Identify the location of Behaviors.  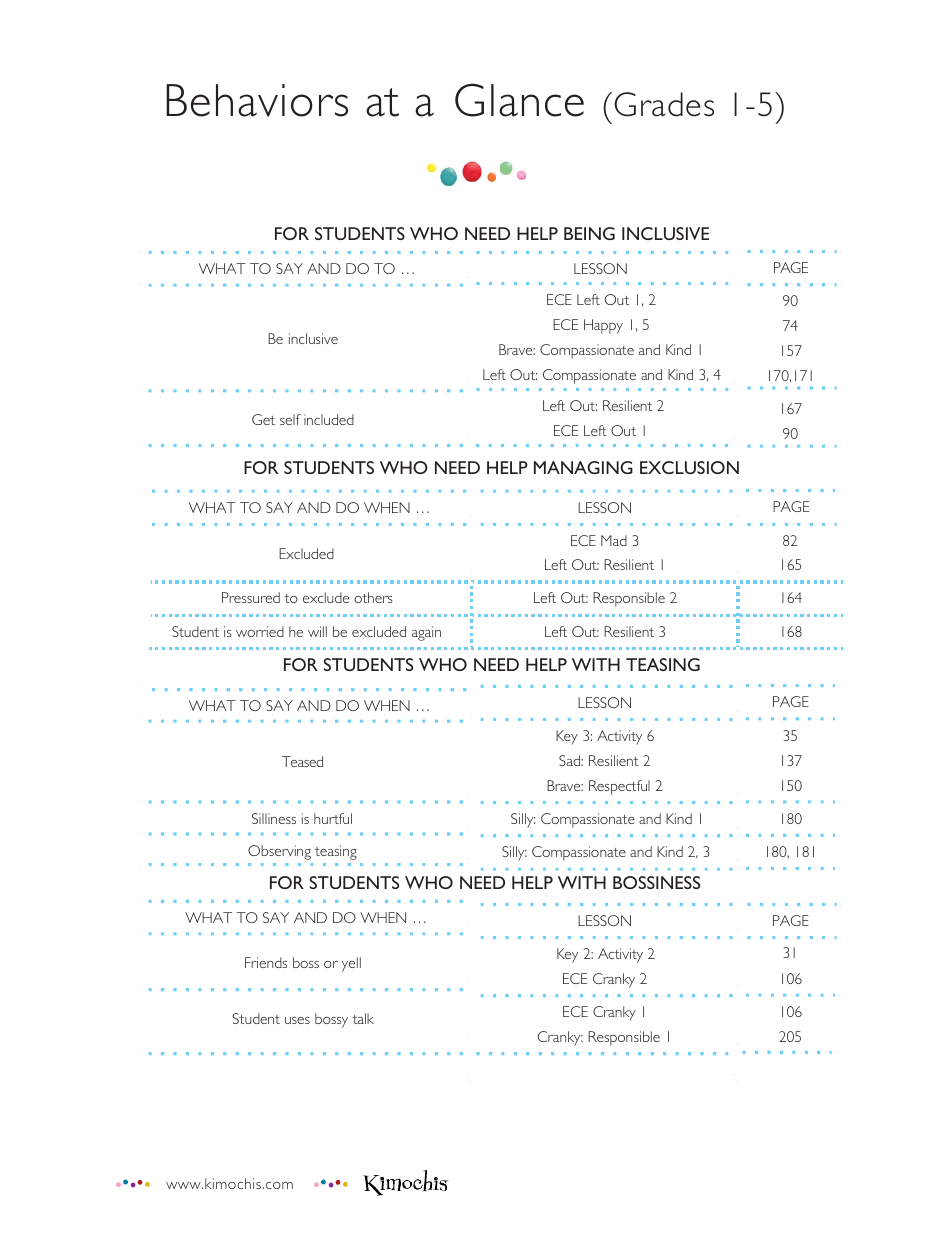
(257, 100).
